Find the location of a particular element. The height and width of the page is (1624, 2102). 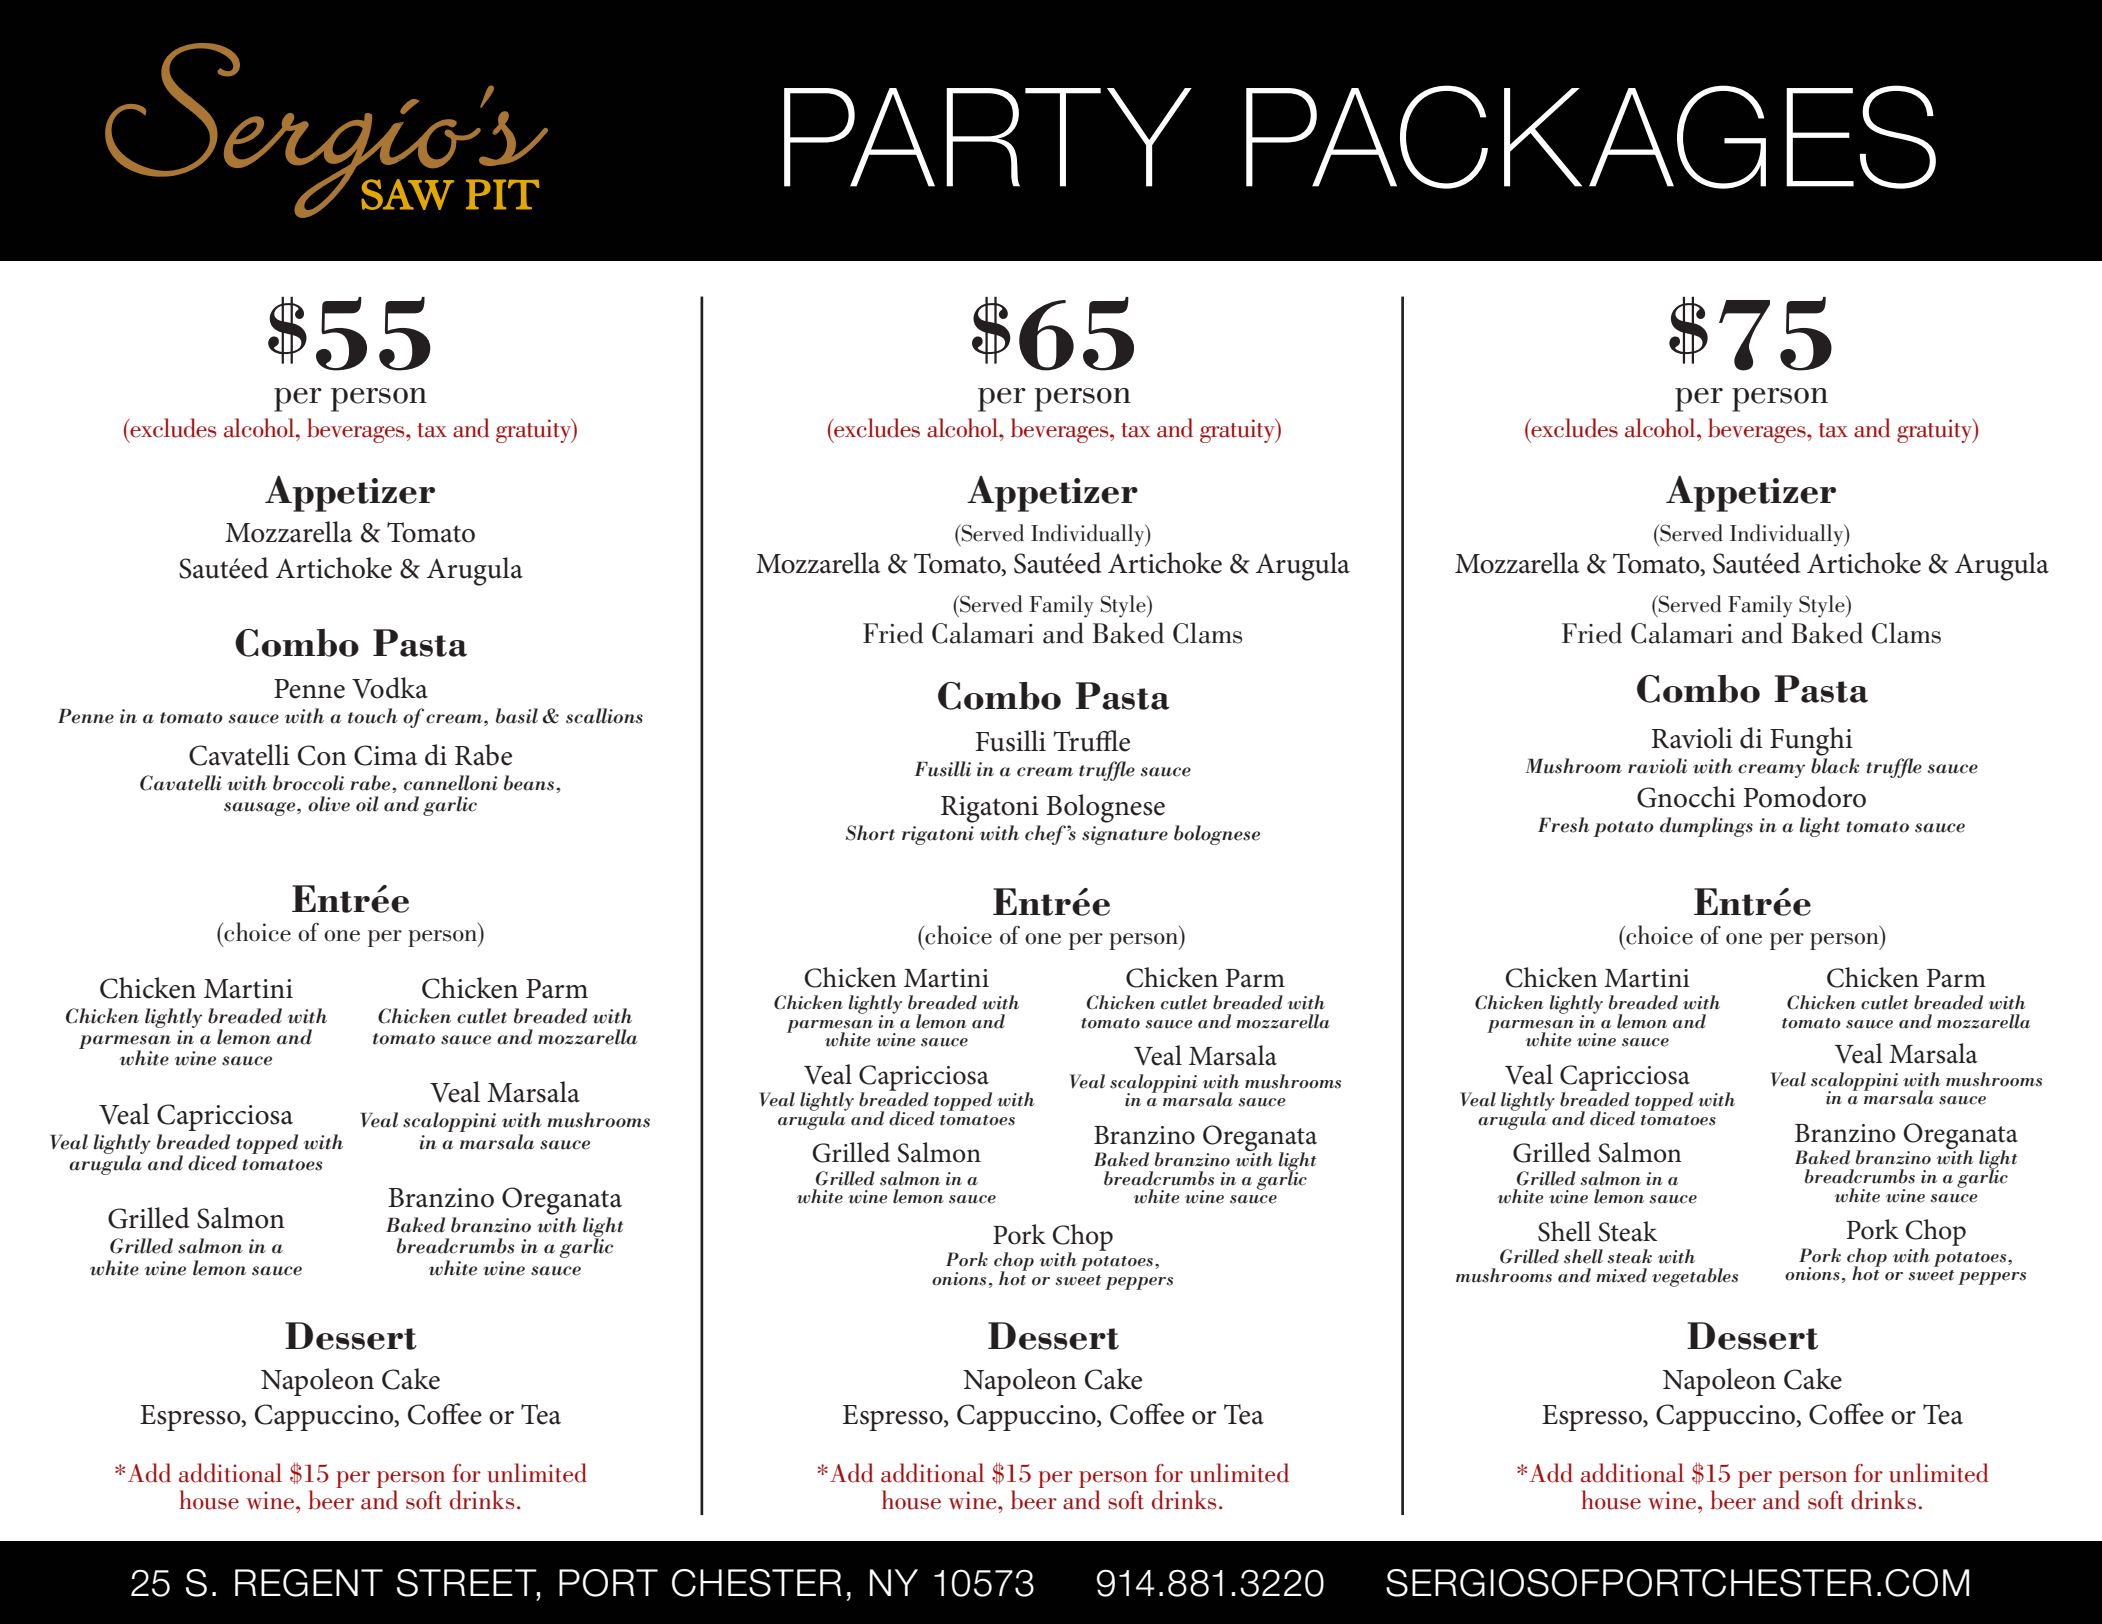

mixed is located at coordinates (1621, 1275).
